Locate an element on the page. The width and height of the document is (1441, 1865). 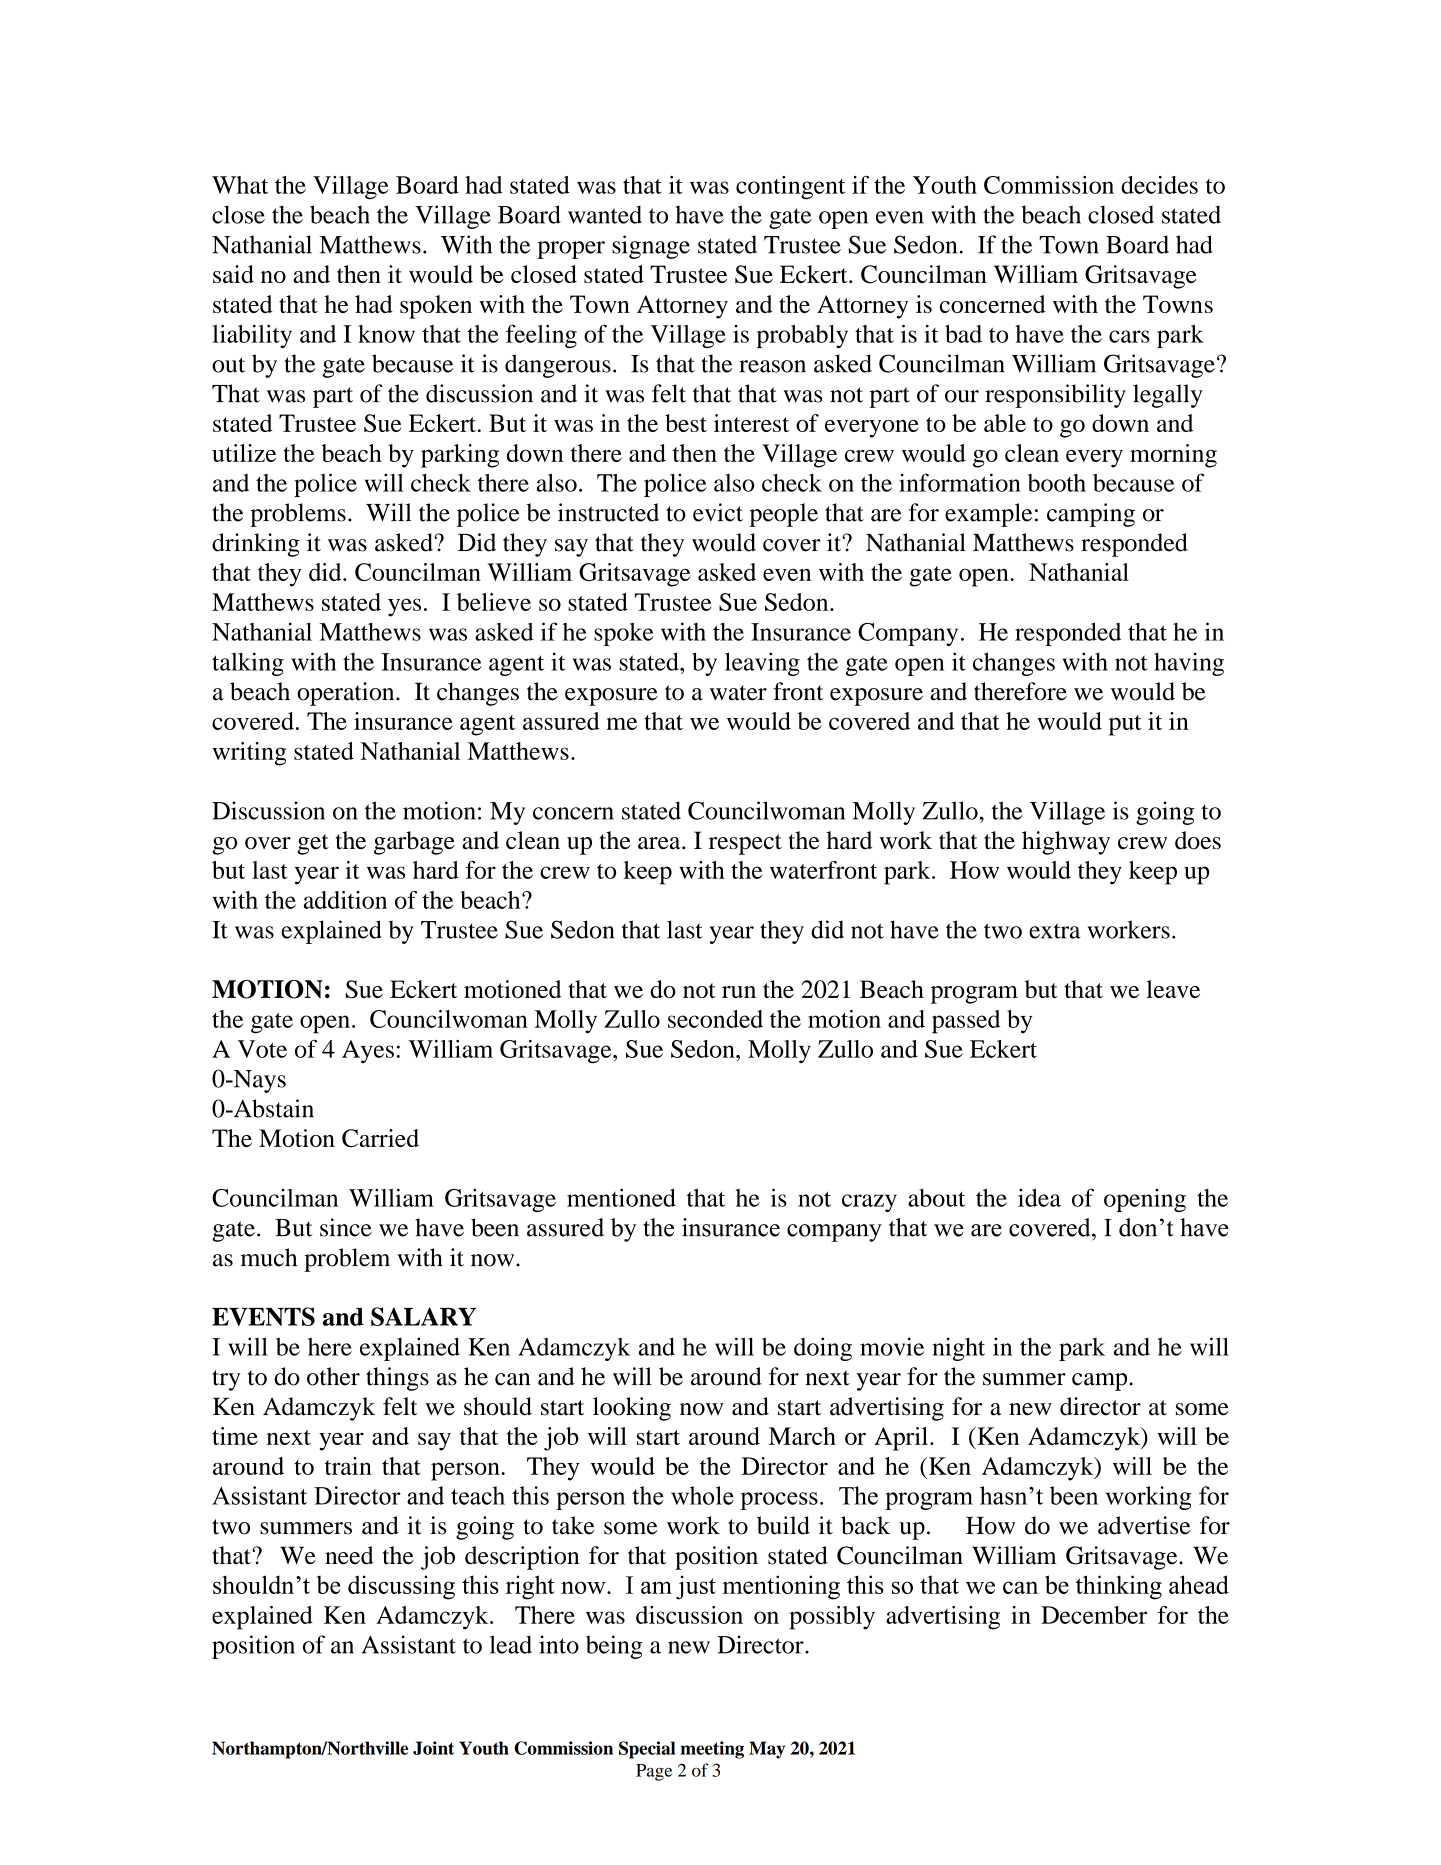
Joint is located at coordinates (433, 1748).
